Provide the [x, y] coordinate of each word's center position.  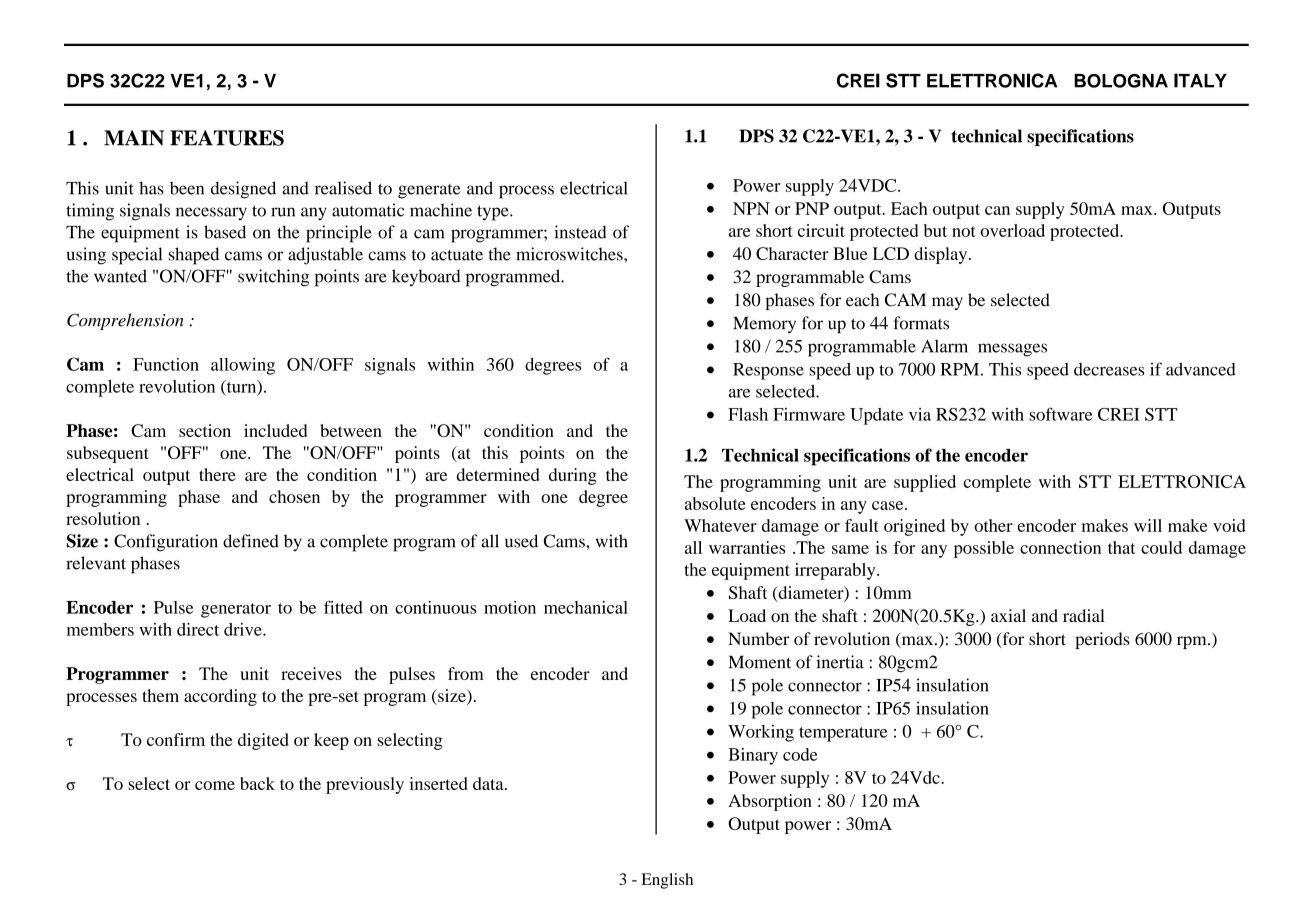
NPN [751, 208]
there [217, 474]
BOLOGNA [1121, 81]
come [215, 785]
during [573, 476]
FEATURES [227, 138]
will [1148, 525]
